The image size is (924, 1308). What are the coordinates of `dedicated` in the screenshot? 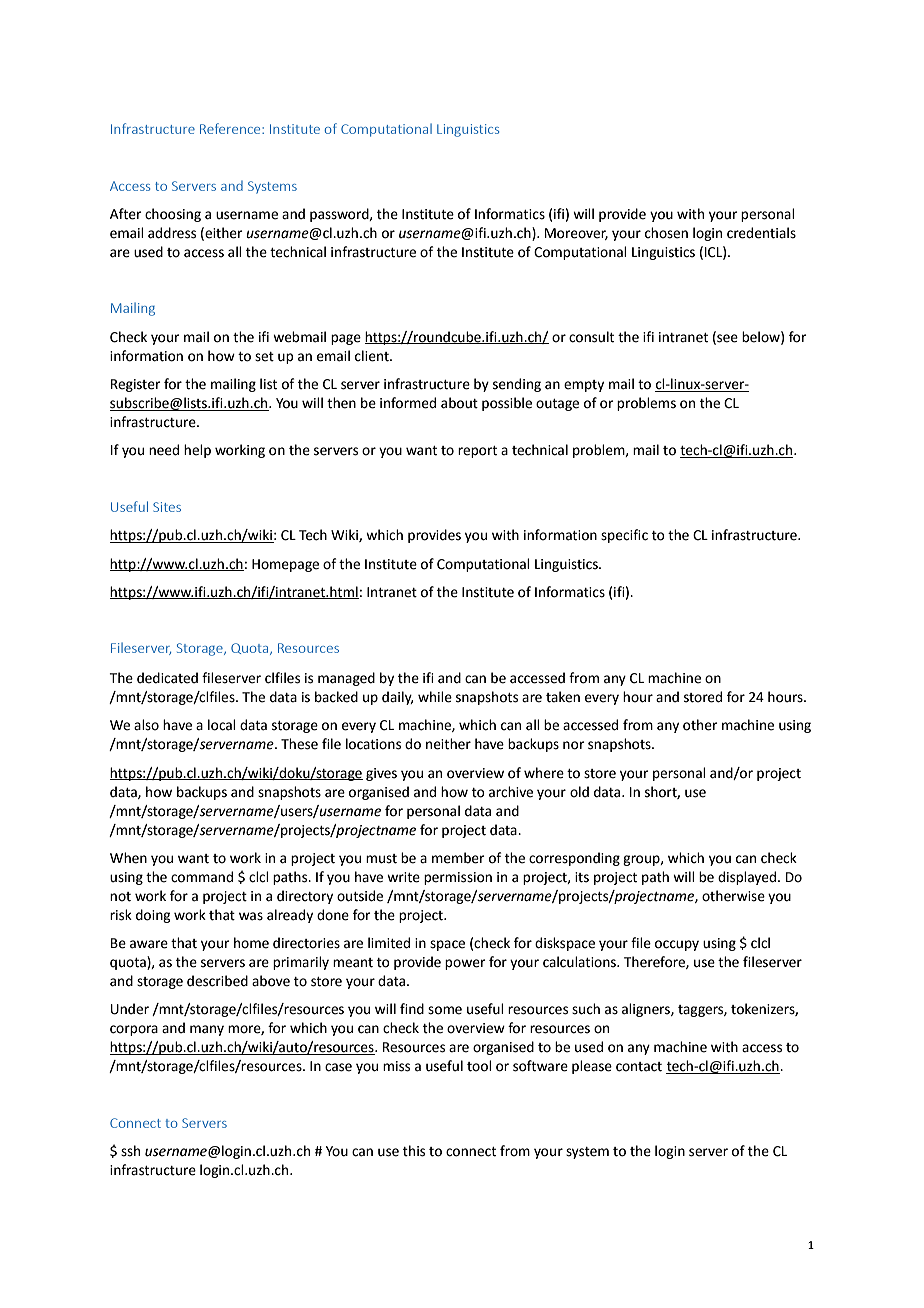 It's located at (167, 678).
